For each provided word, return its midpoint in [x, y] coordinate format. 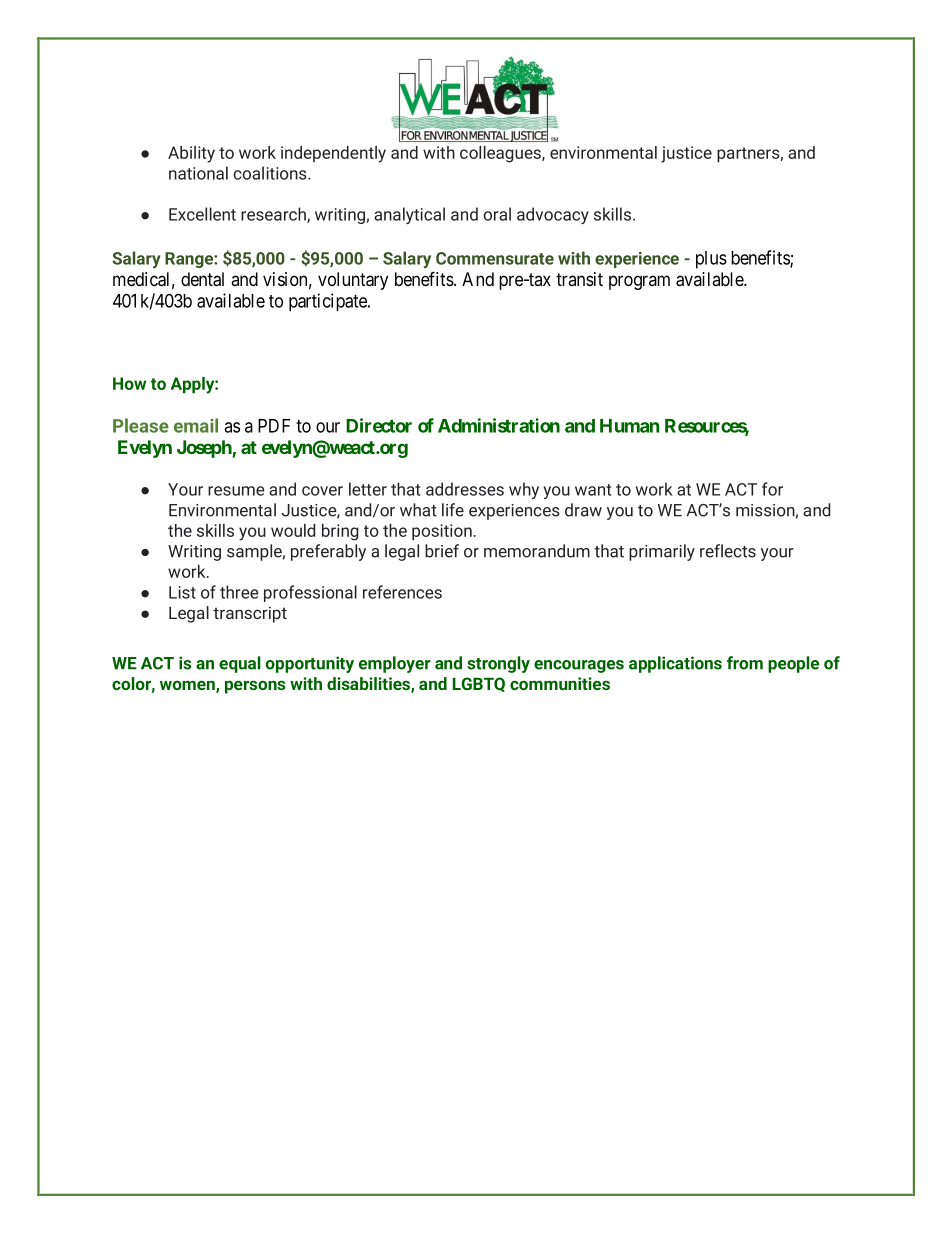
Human [629, 426]
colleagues [501, 154]
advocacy [553, 215]
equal [240, 664]
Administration [499, 425]
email [196, 425]
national [198, 173]
